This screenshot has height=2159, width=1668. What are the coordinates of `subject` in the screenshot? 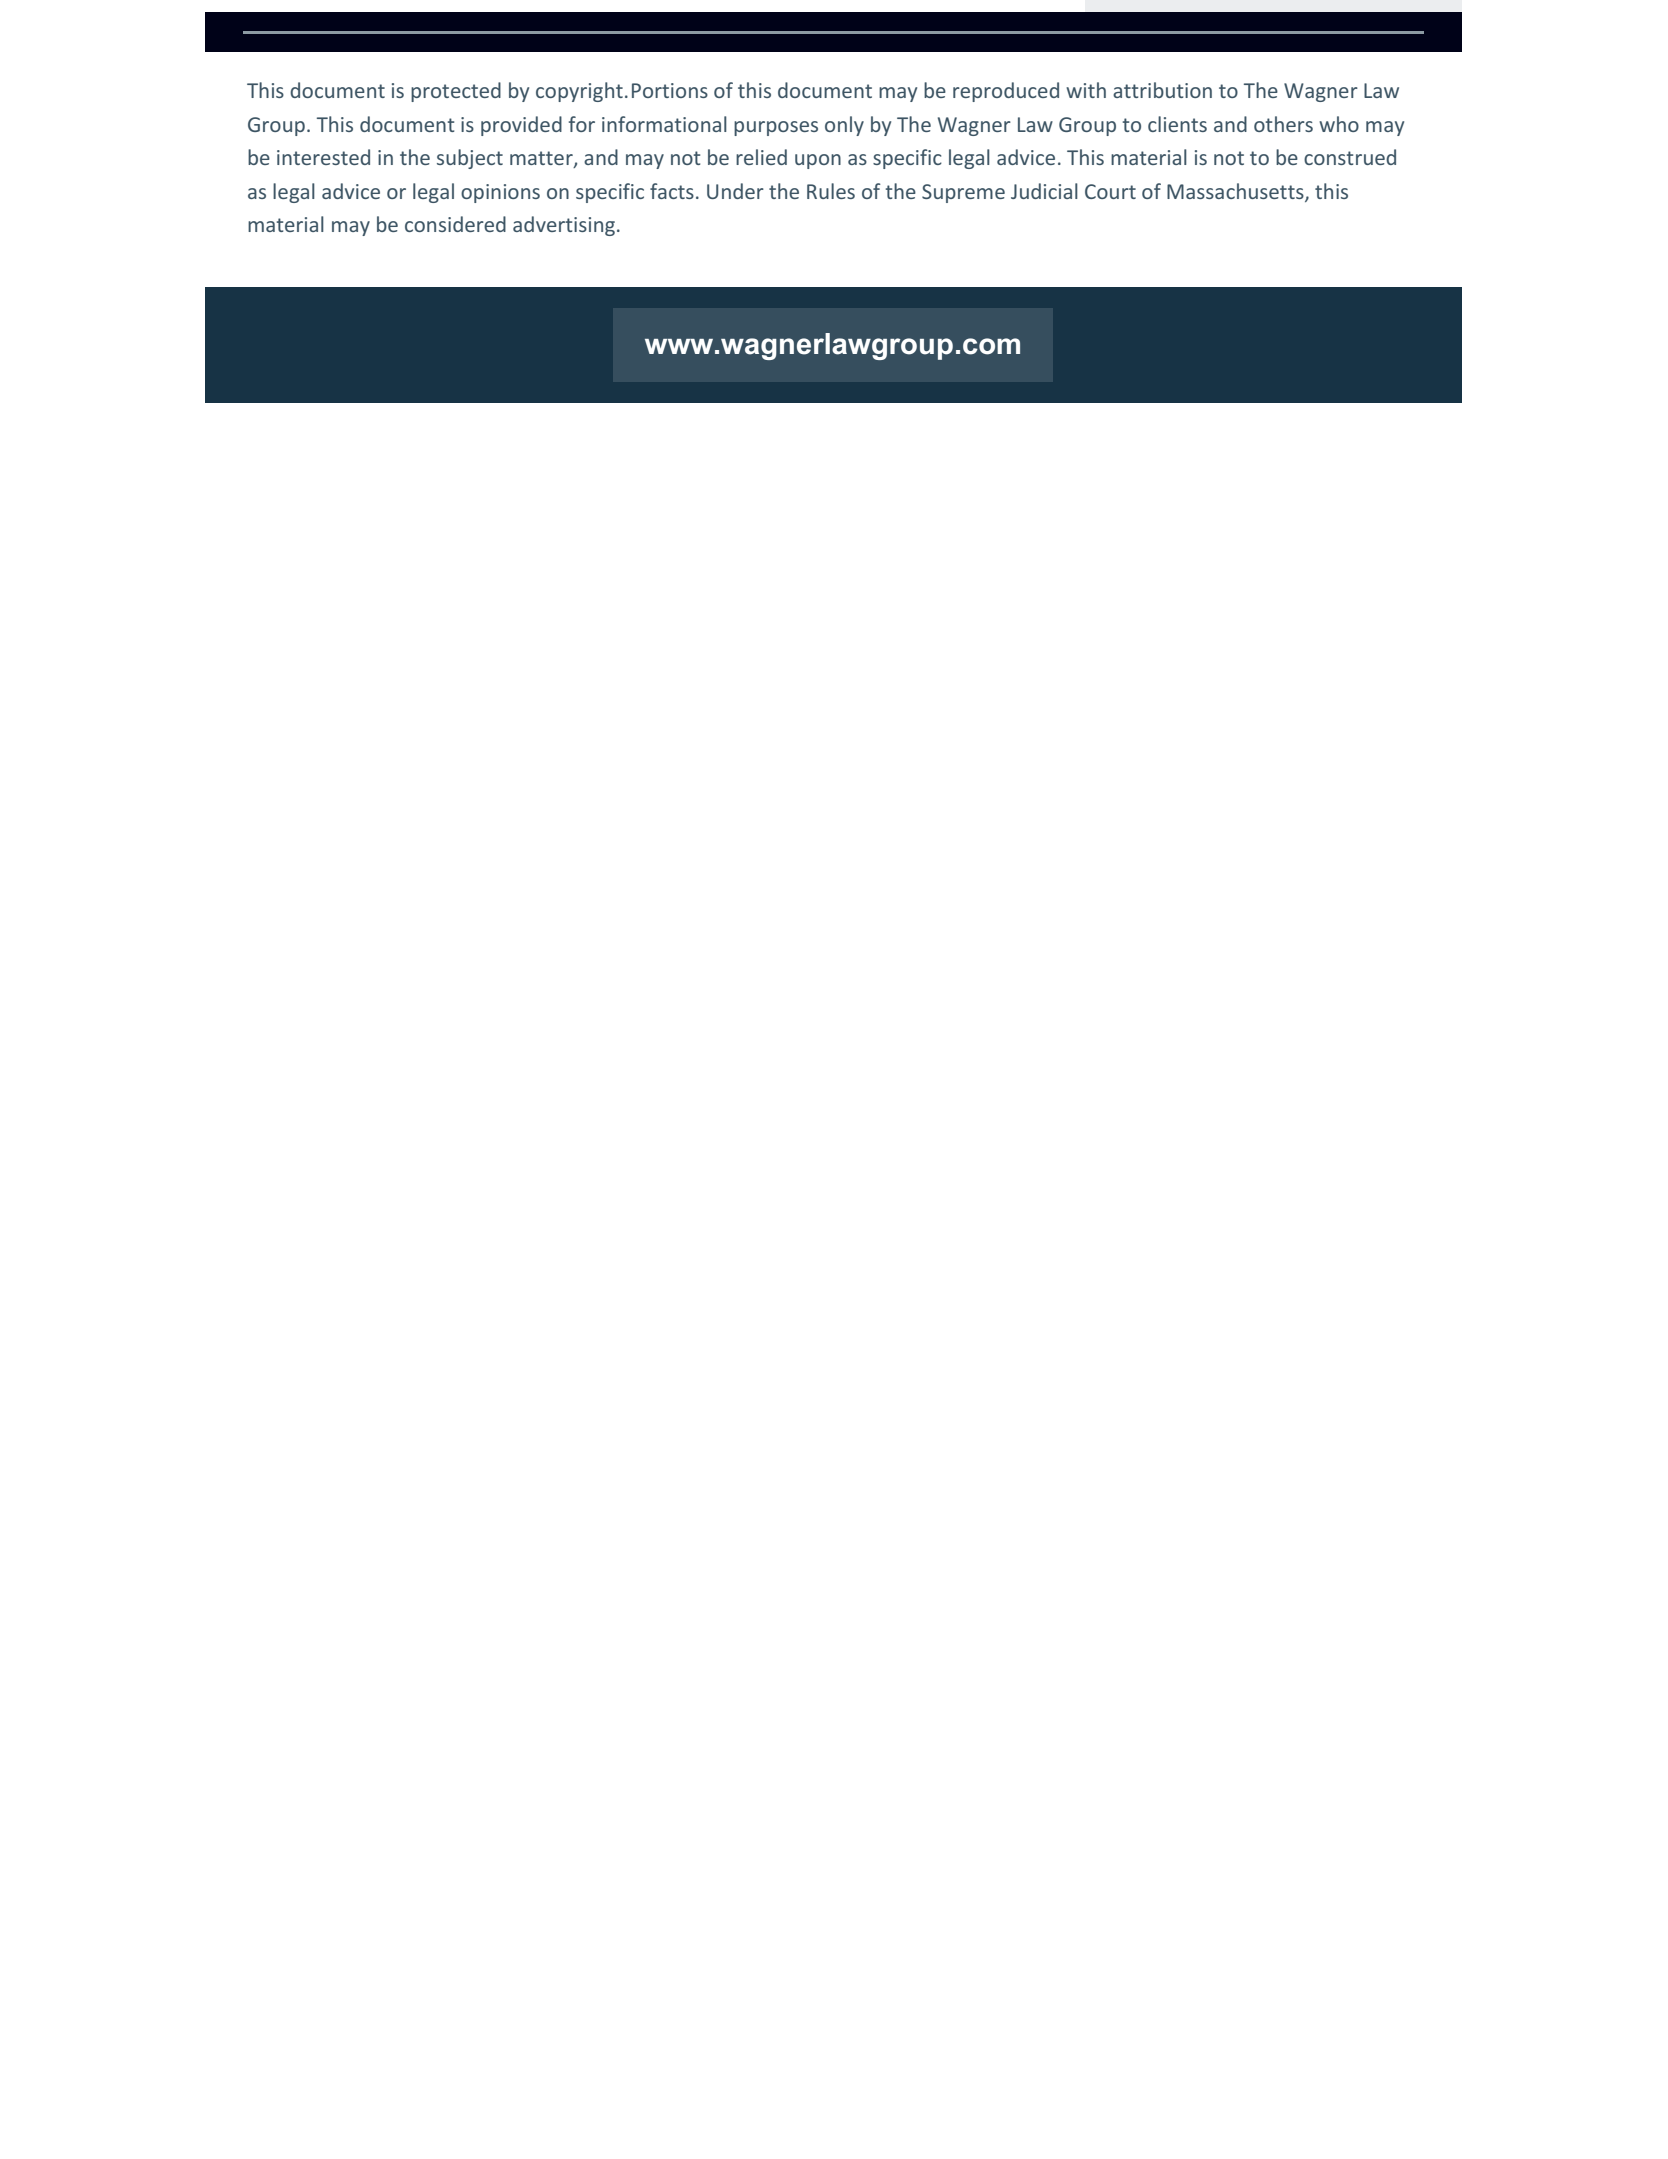 It's located at (470, 159).
